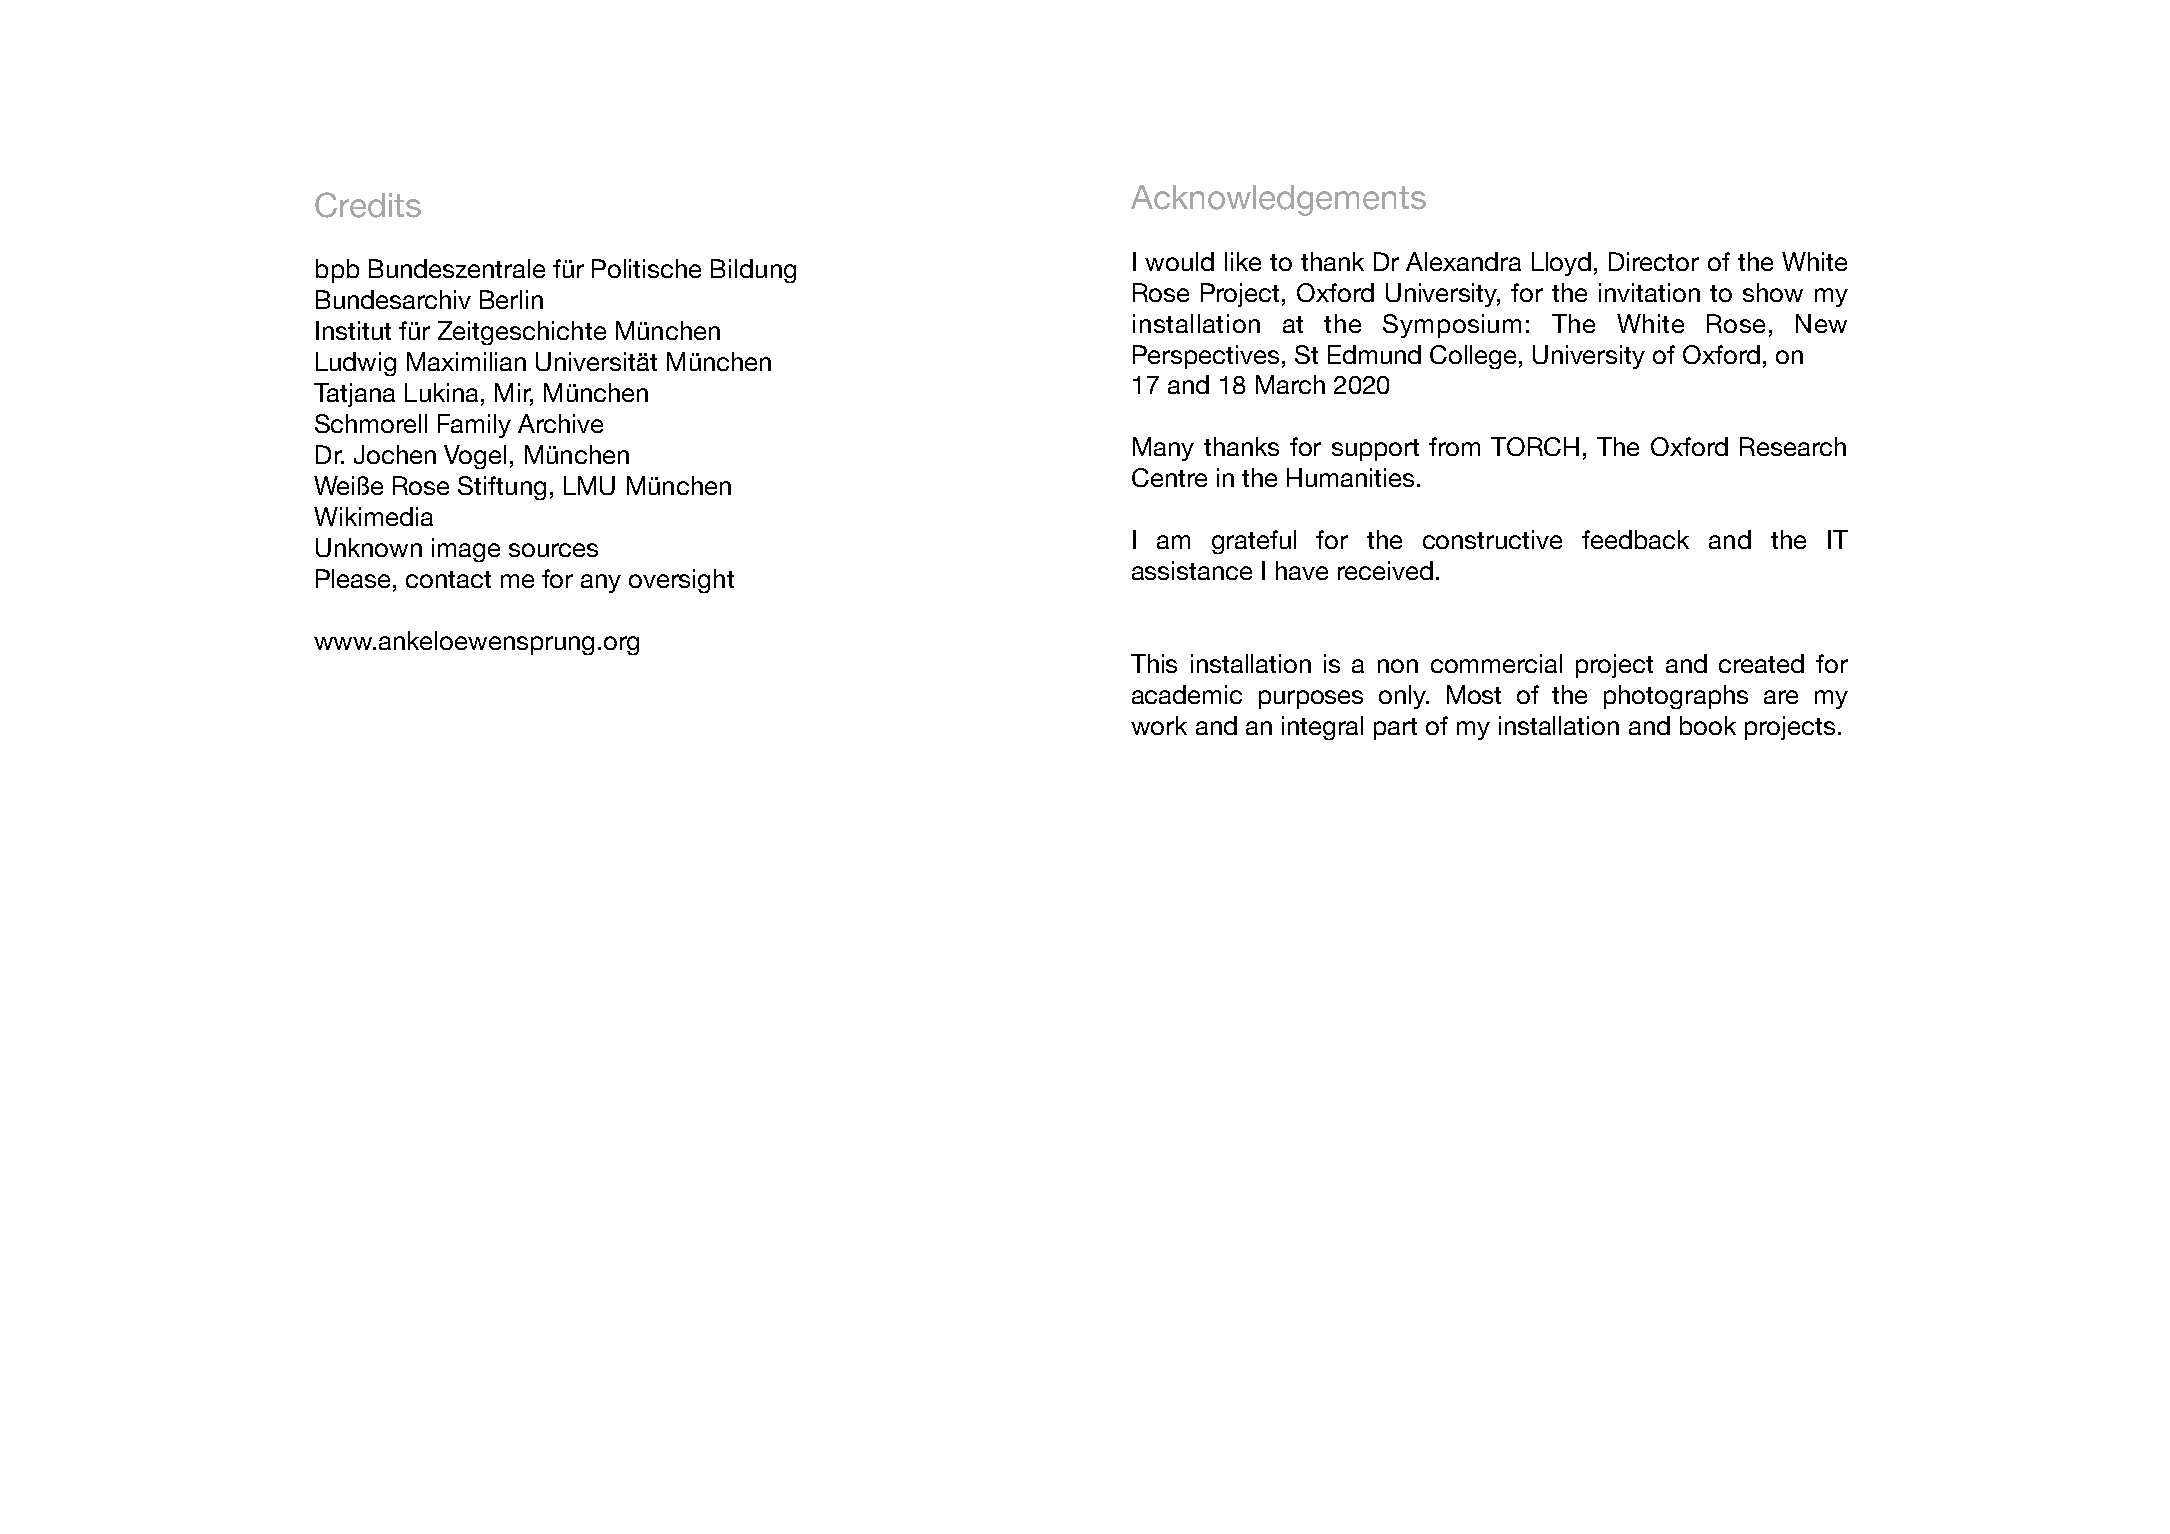 Image resolution: width=2170 pixels, height=1534 pixels. I want to click on Director, so click(1654, 261).
